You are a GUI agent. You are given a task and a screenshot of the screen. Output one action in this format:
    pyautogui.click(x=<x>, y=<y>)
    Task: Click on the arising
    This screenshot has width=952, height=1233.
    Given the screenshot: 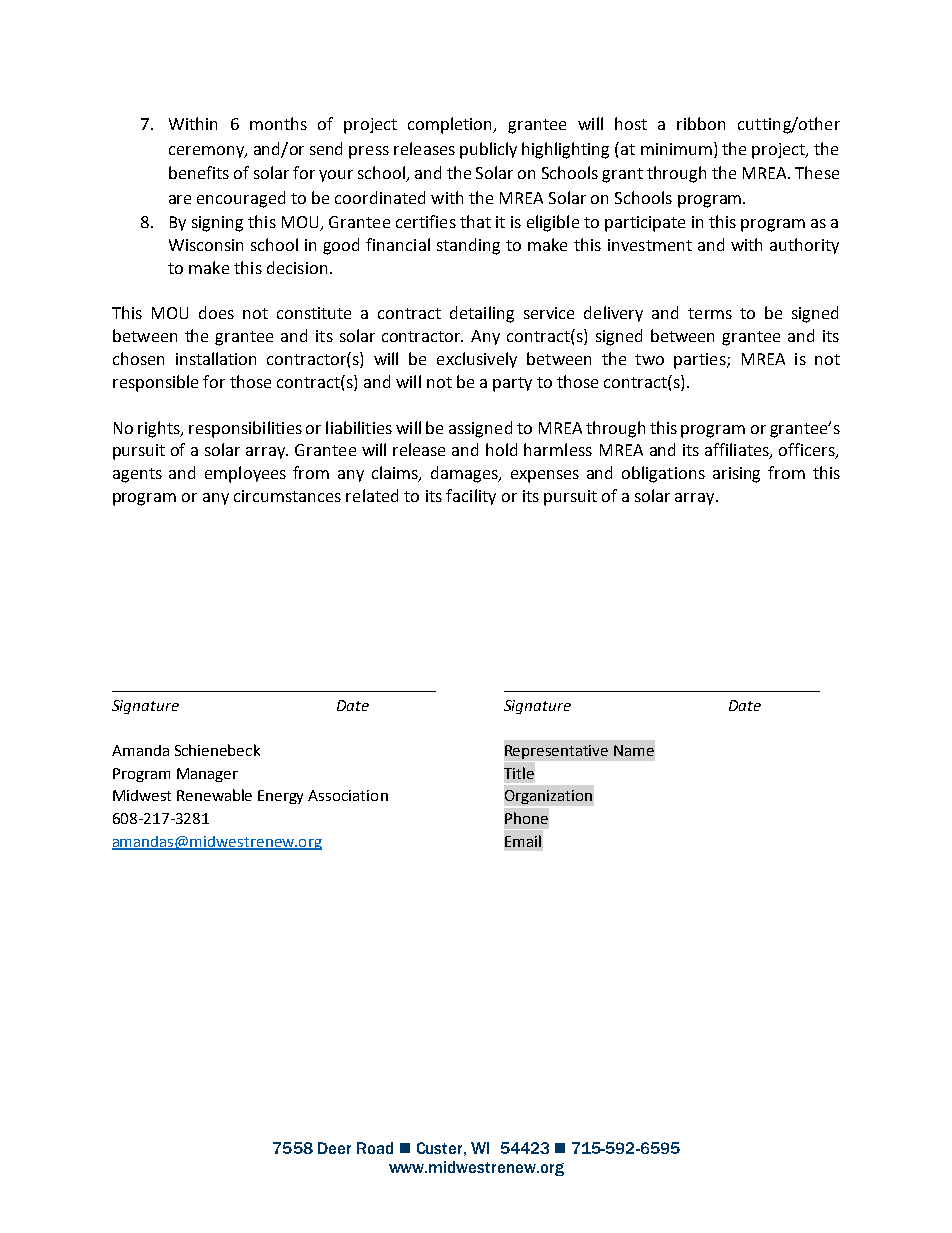 What is the action you would take?
    pyautogui.click(x=736, y=475)
